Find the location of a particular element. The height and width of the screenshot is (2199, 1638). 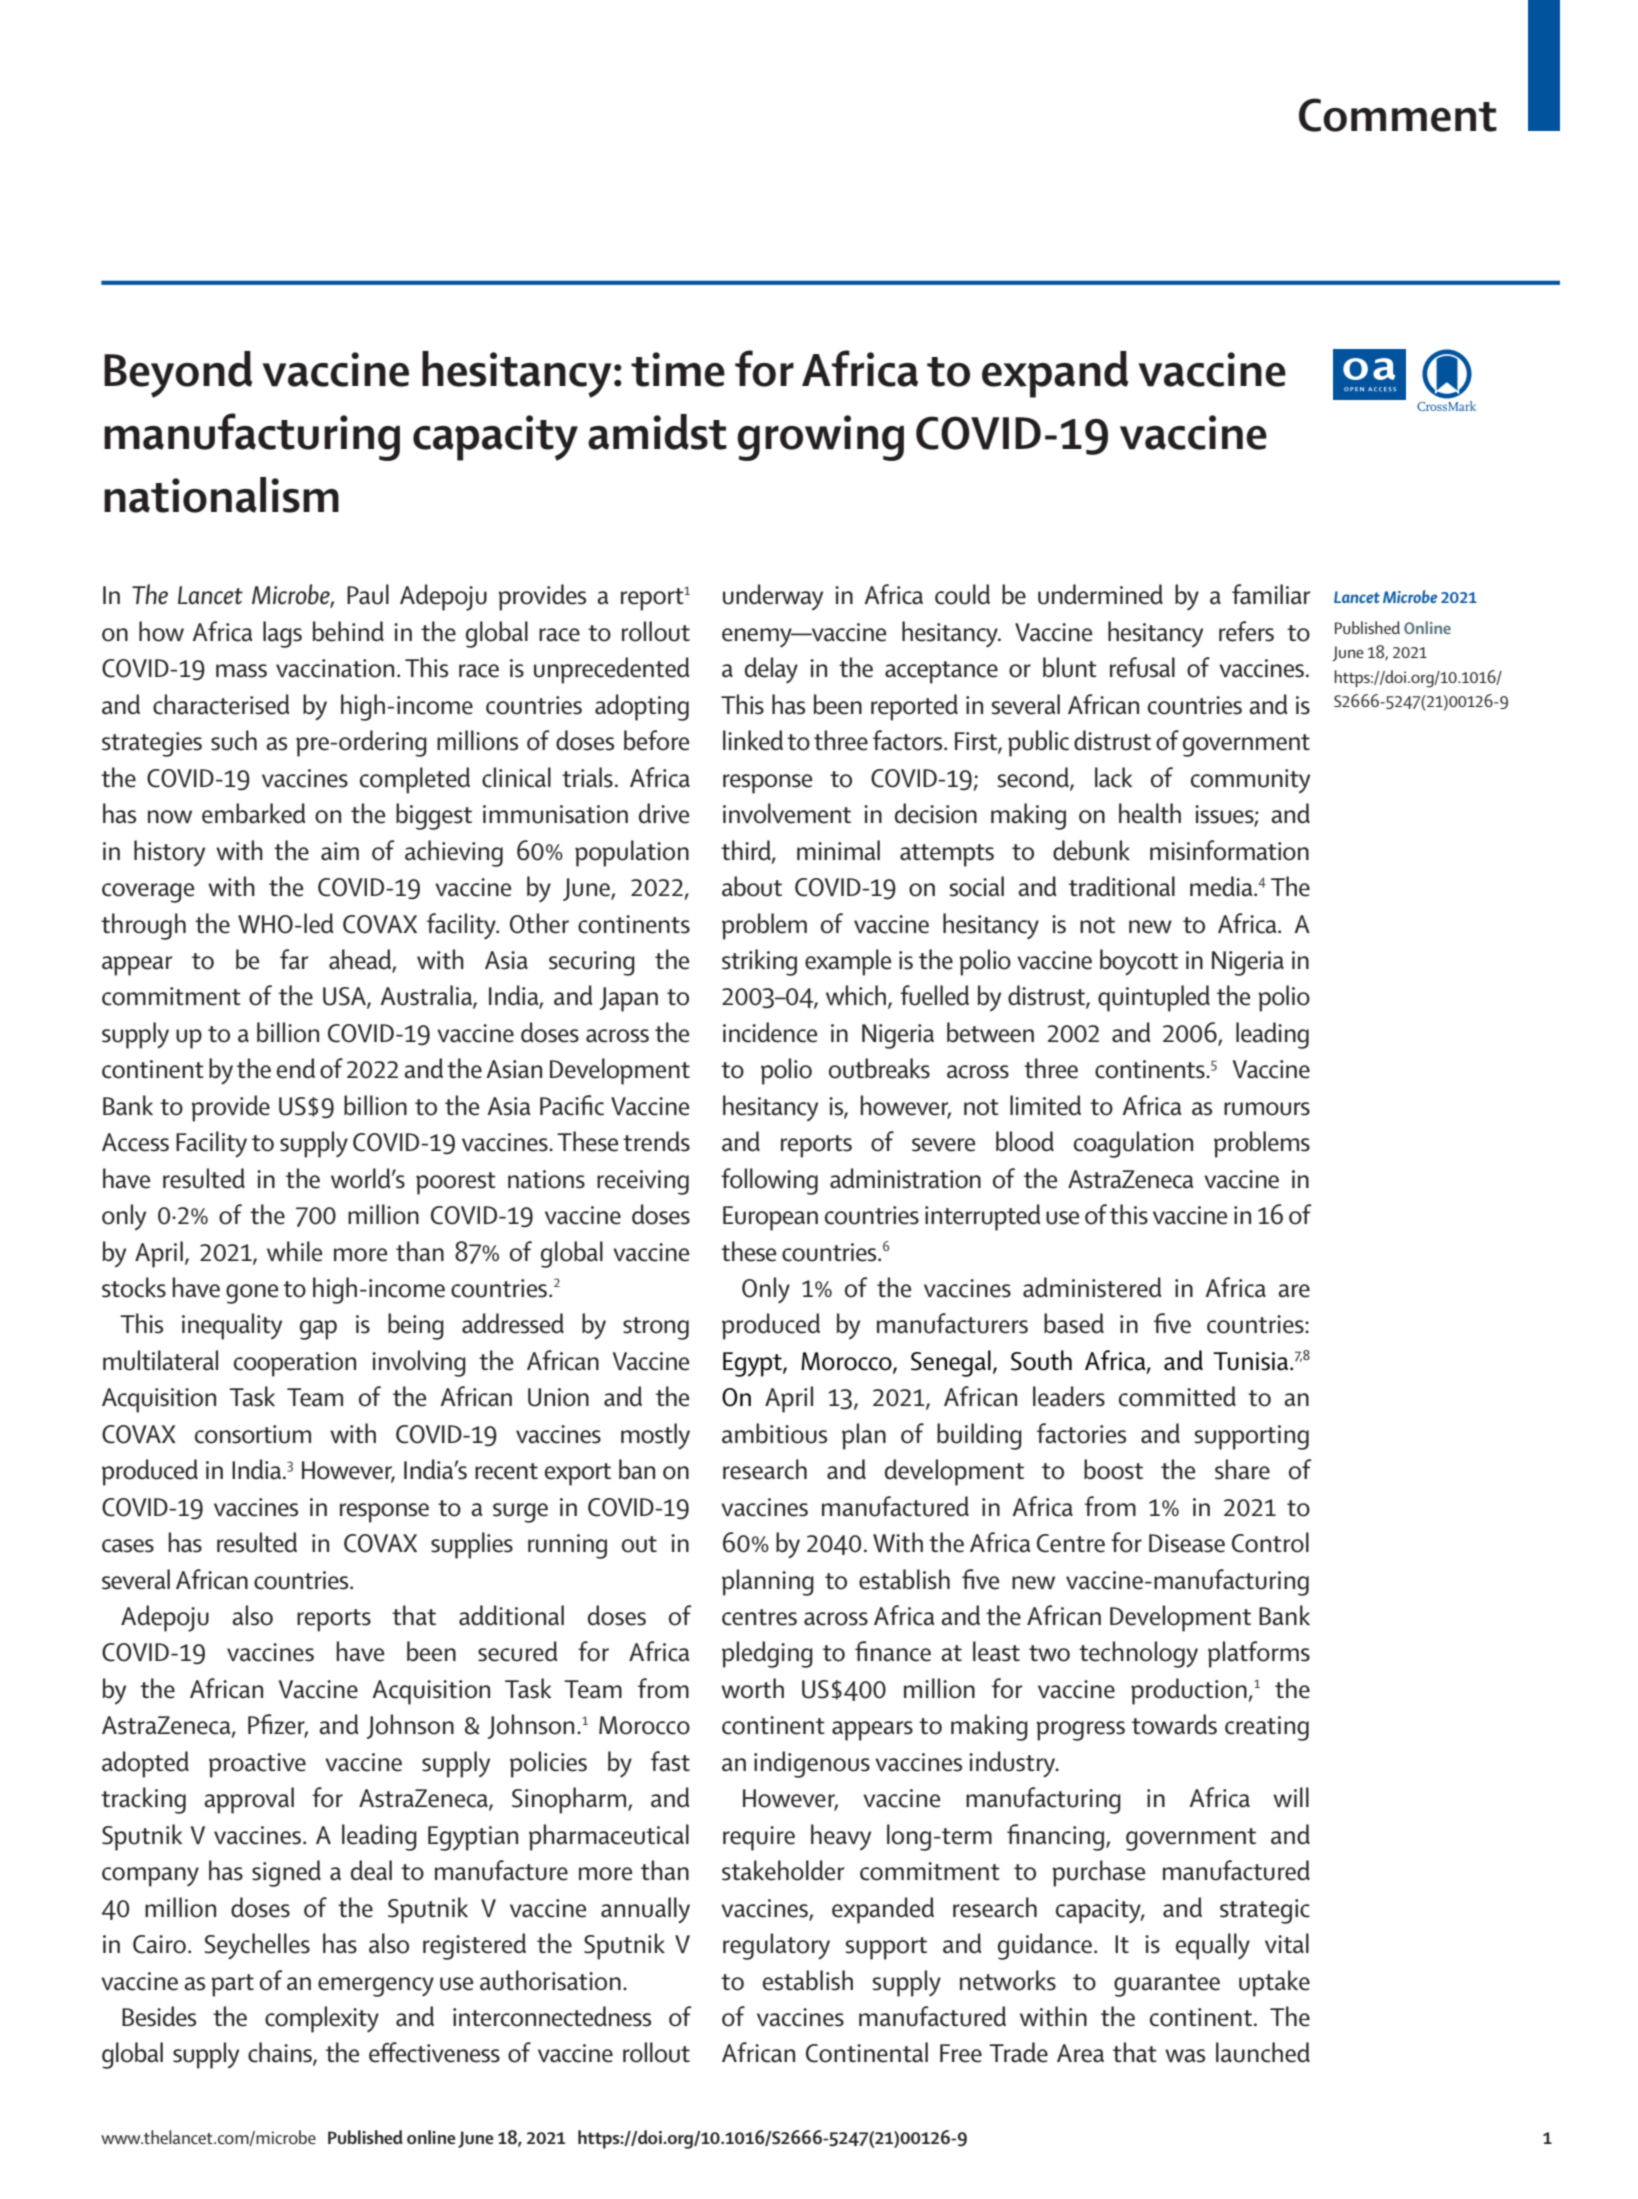

regulatory is located at coordinates (776, 1946).
